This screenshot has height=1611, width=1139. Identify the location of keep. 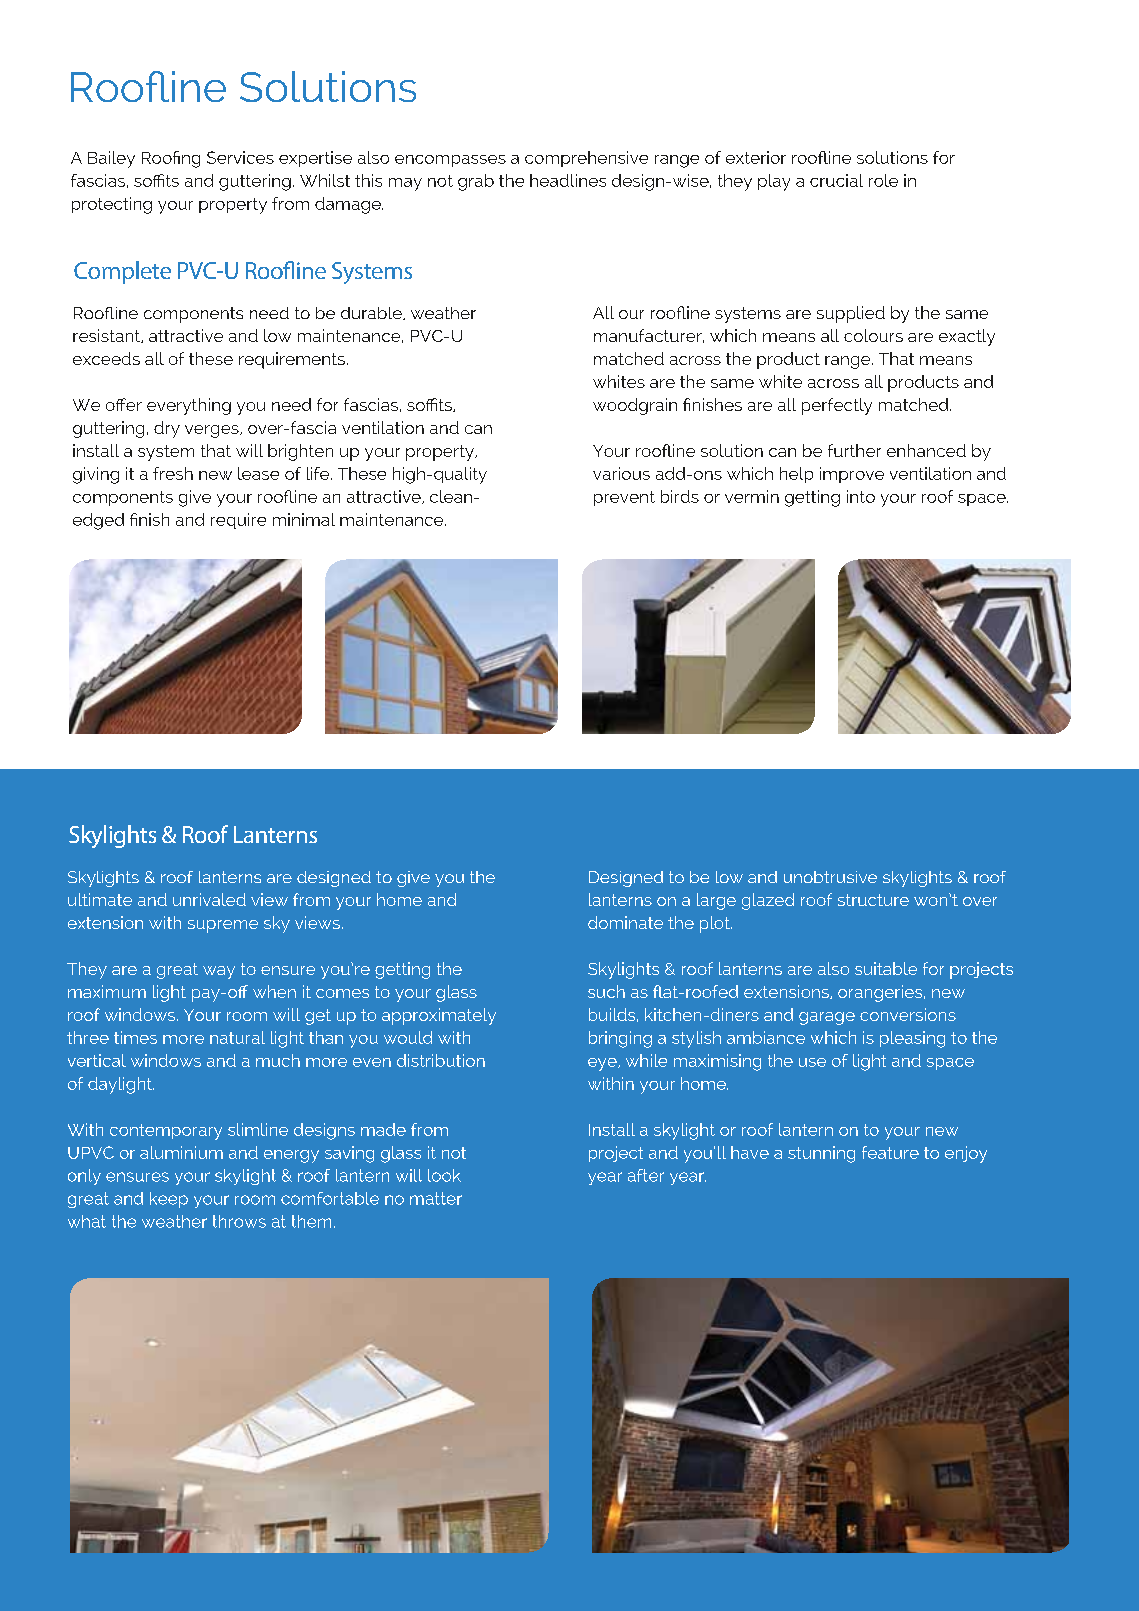
(169, 1200).
